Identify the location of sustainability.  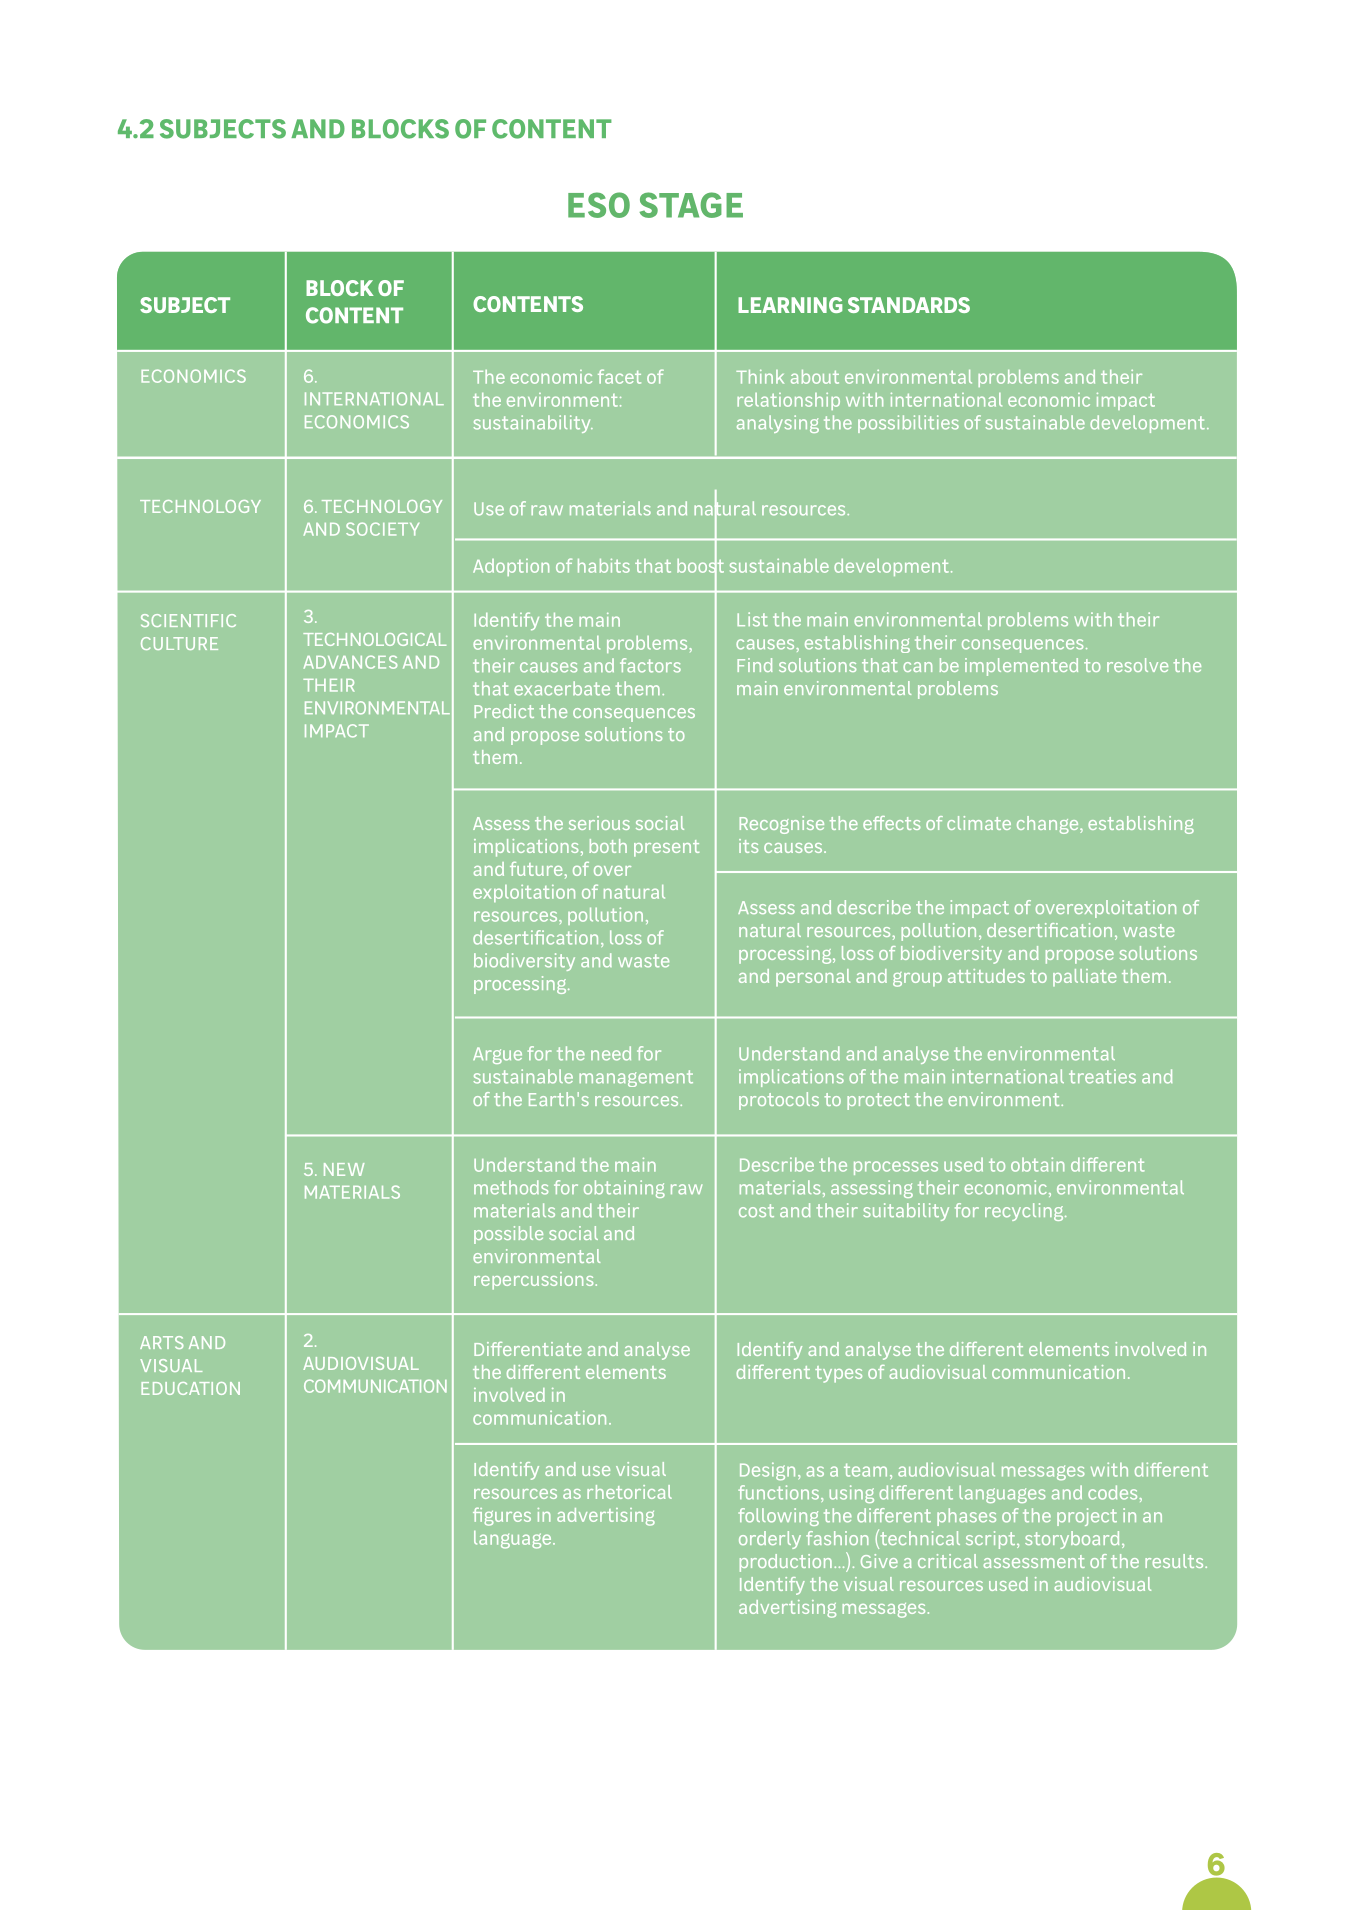
(533, 424).
